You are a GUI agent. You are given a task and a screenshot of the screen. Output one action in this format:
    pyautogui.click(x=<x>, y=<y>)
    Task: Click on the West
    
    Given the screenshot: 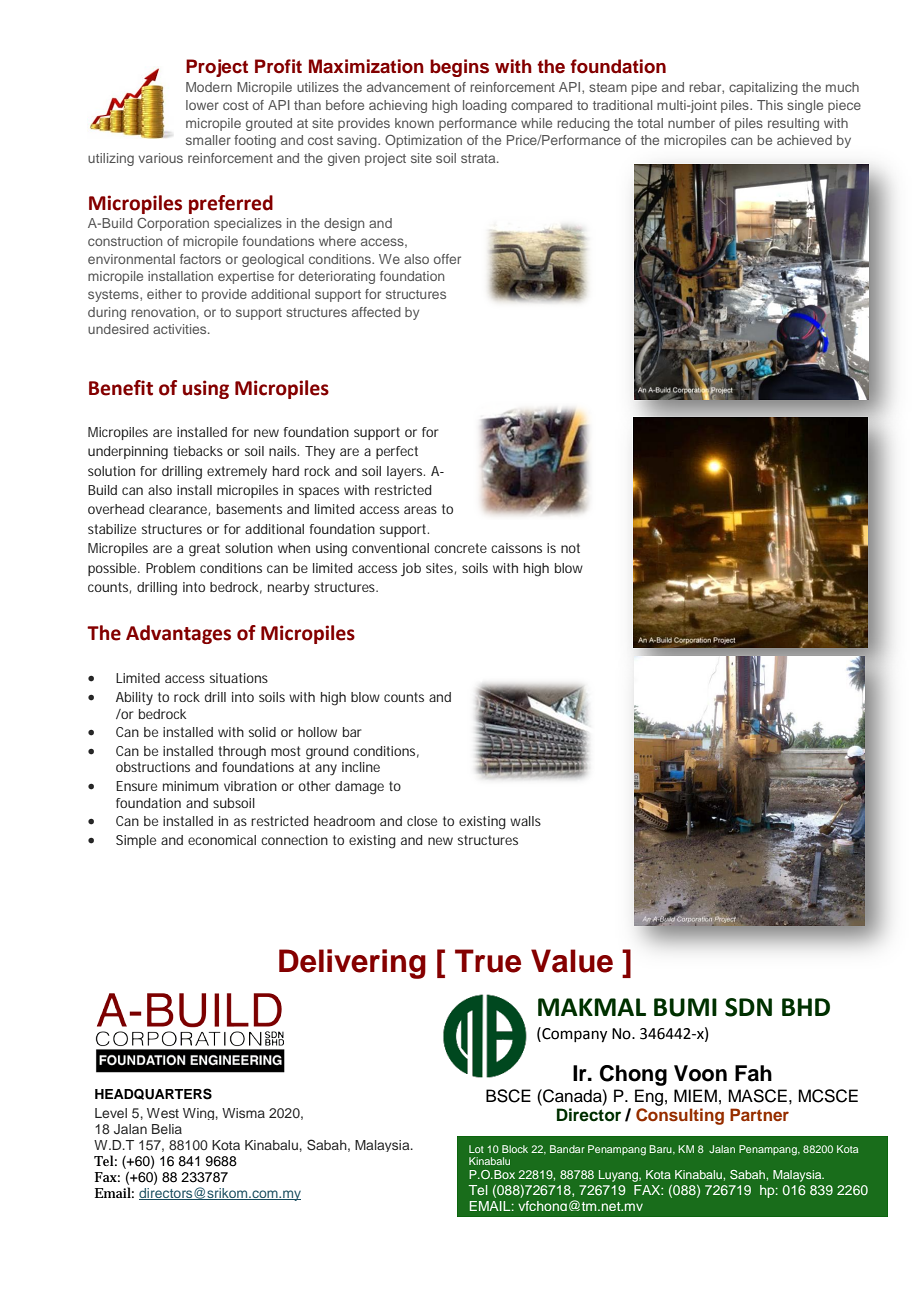 What is the action you would take?
    pyautogui.click(x=163, y=1113)
